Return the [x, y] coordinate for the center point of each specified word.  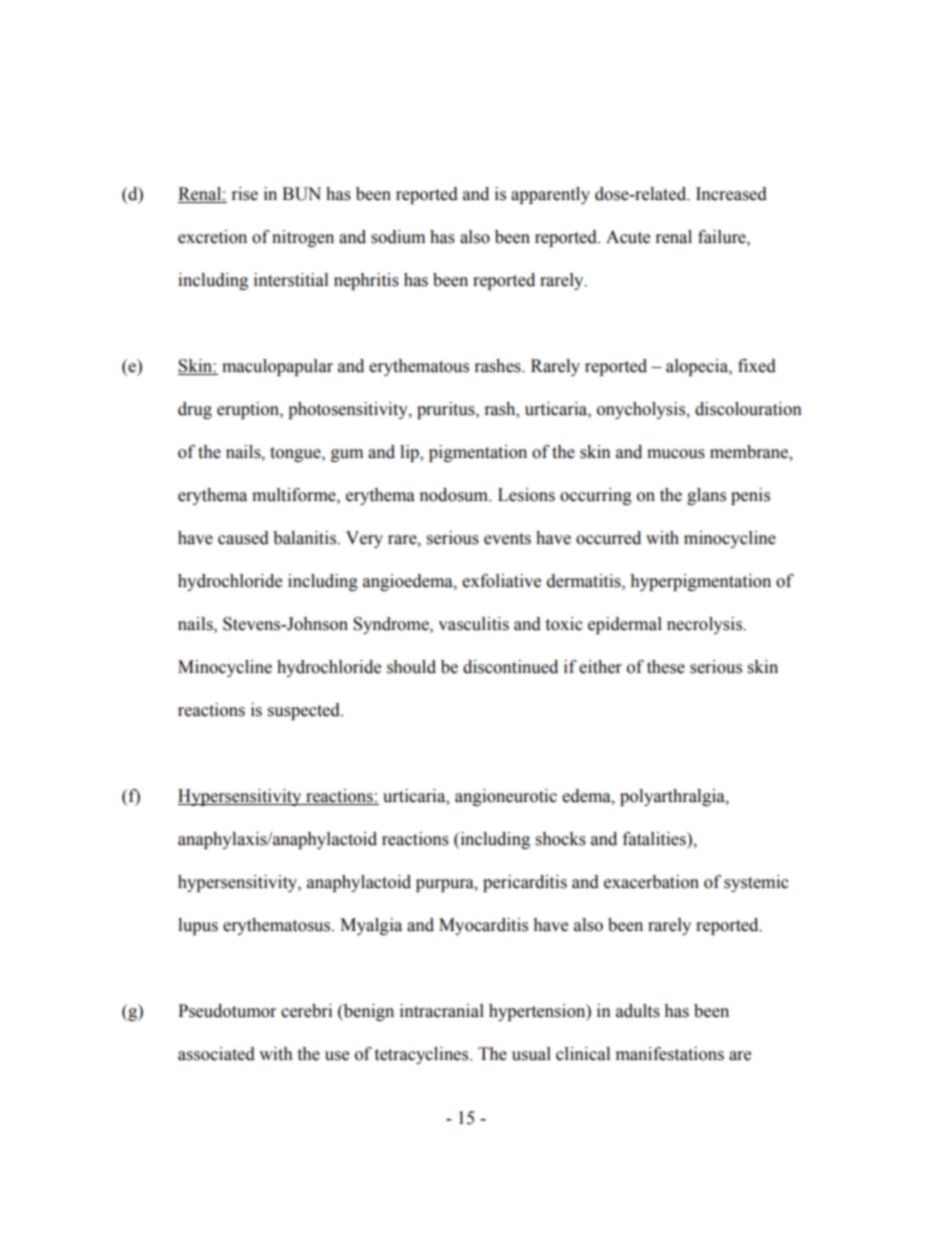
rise [245, 194]
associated [216, 1054]
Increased [731, 194]
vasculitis [473, 624]
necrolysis [705, 625]
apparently [550, 195]
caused [243, 538]
